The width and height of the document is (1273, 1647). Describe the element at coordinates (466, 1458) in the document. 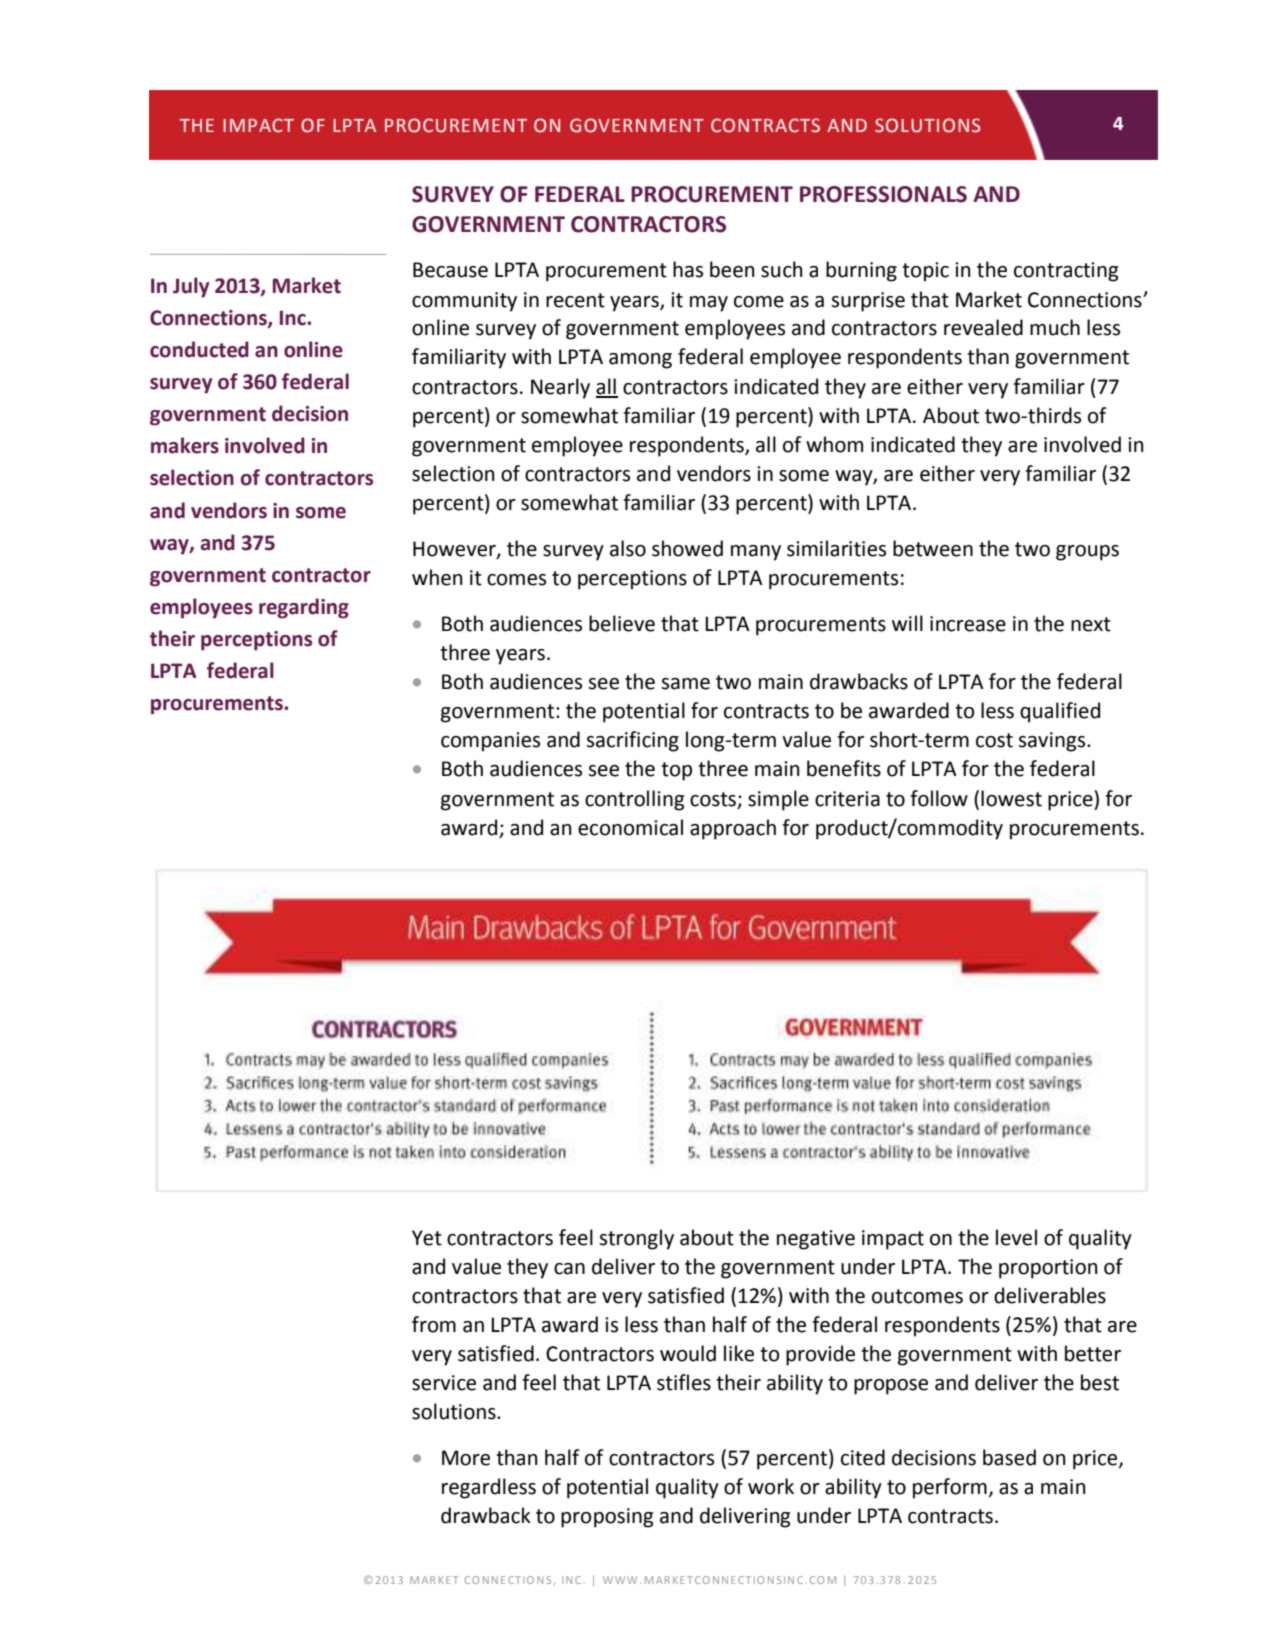

I see `More` at that location.
